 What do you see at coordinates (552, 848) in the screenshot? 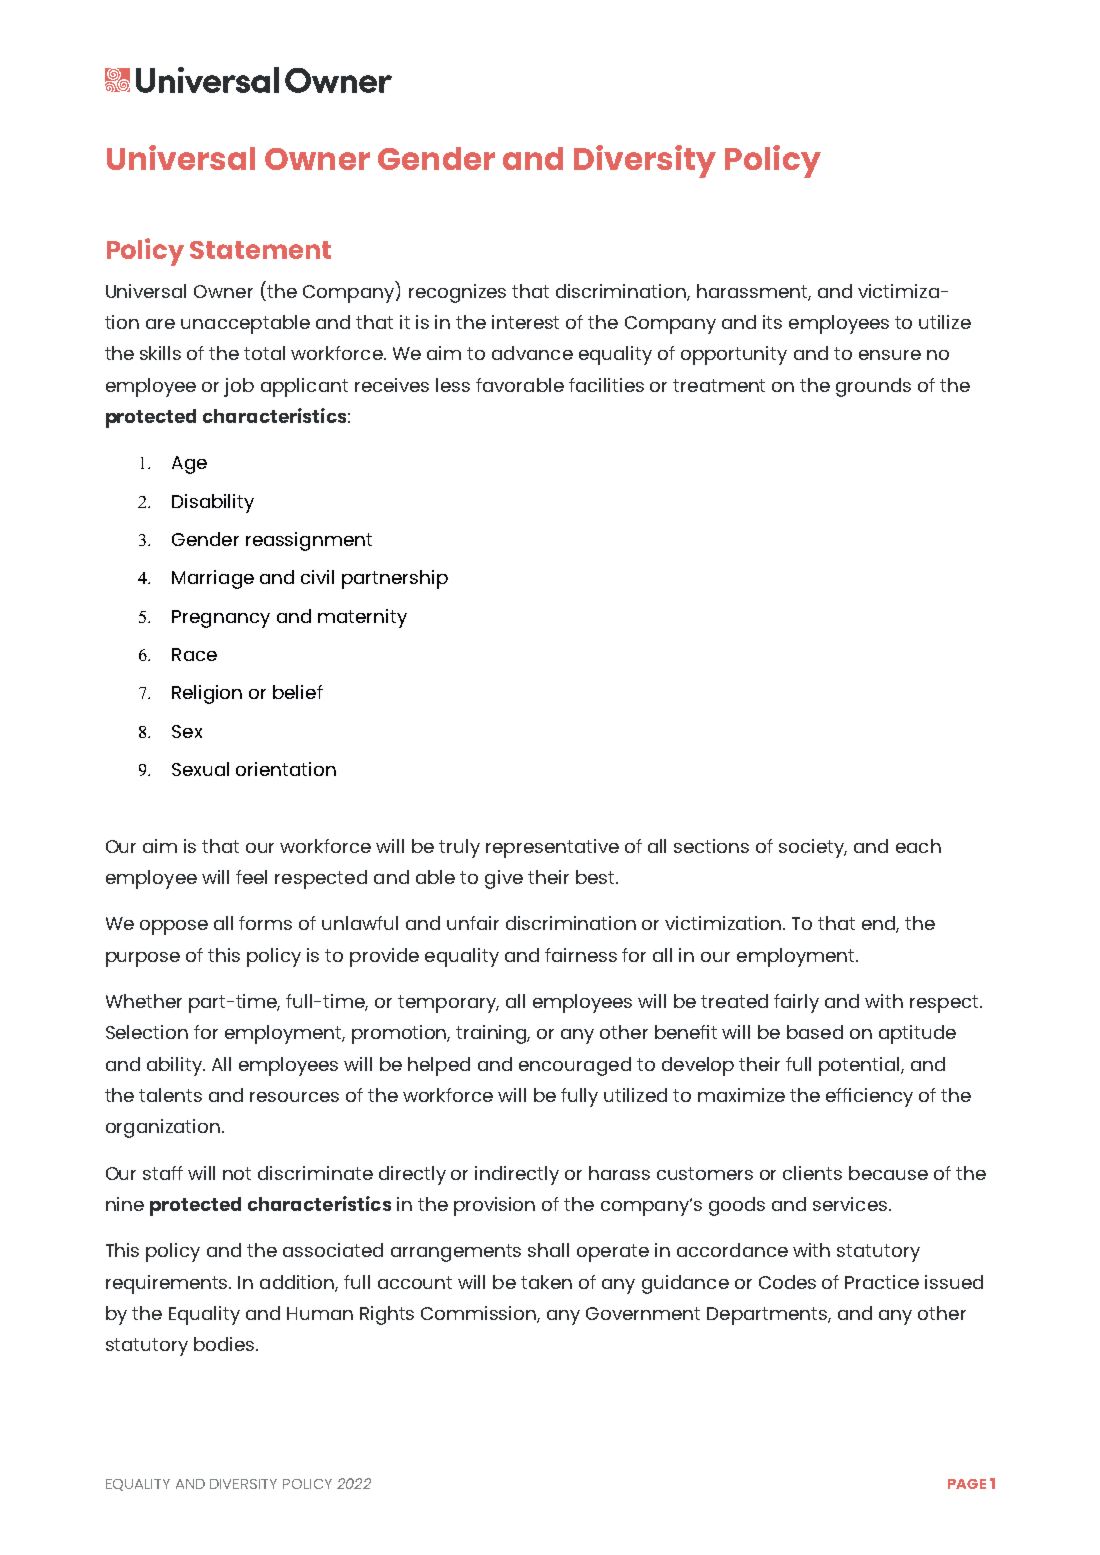
I see `representative` at bounding box center [552, 848].
